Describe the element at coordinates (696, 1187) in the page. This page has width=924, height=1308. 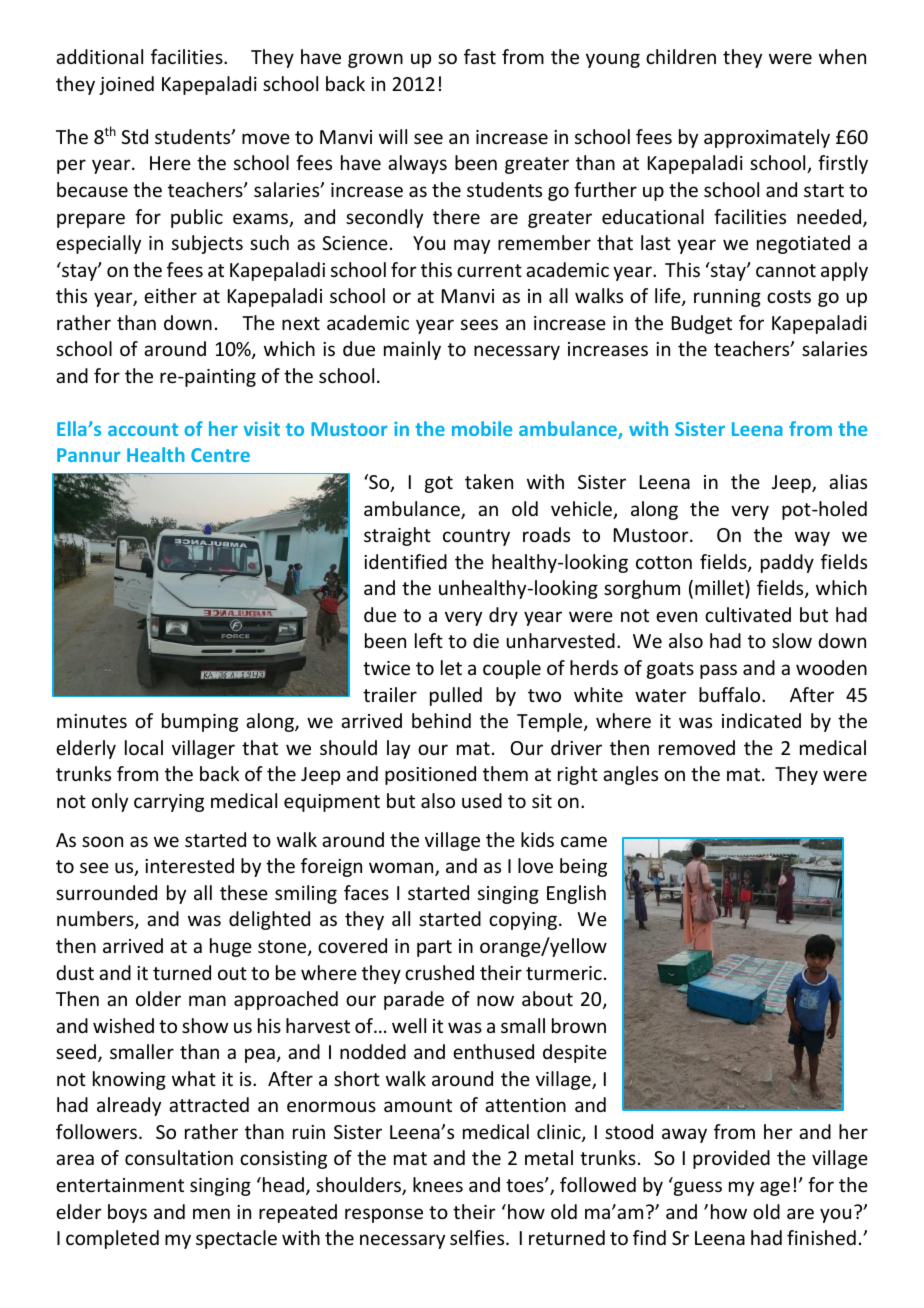
I see `guess` at that location.
